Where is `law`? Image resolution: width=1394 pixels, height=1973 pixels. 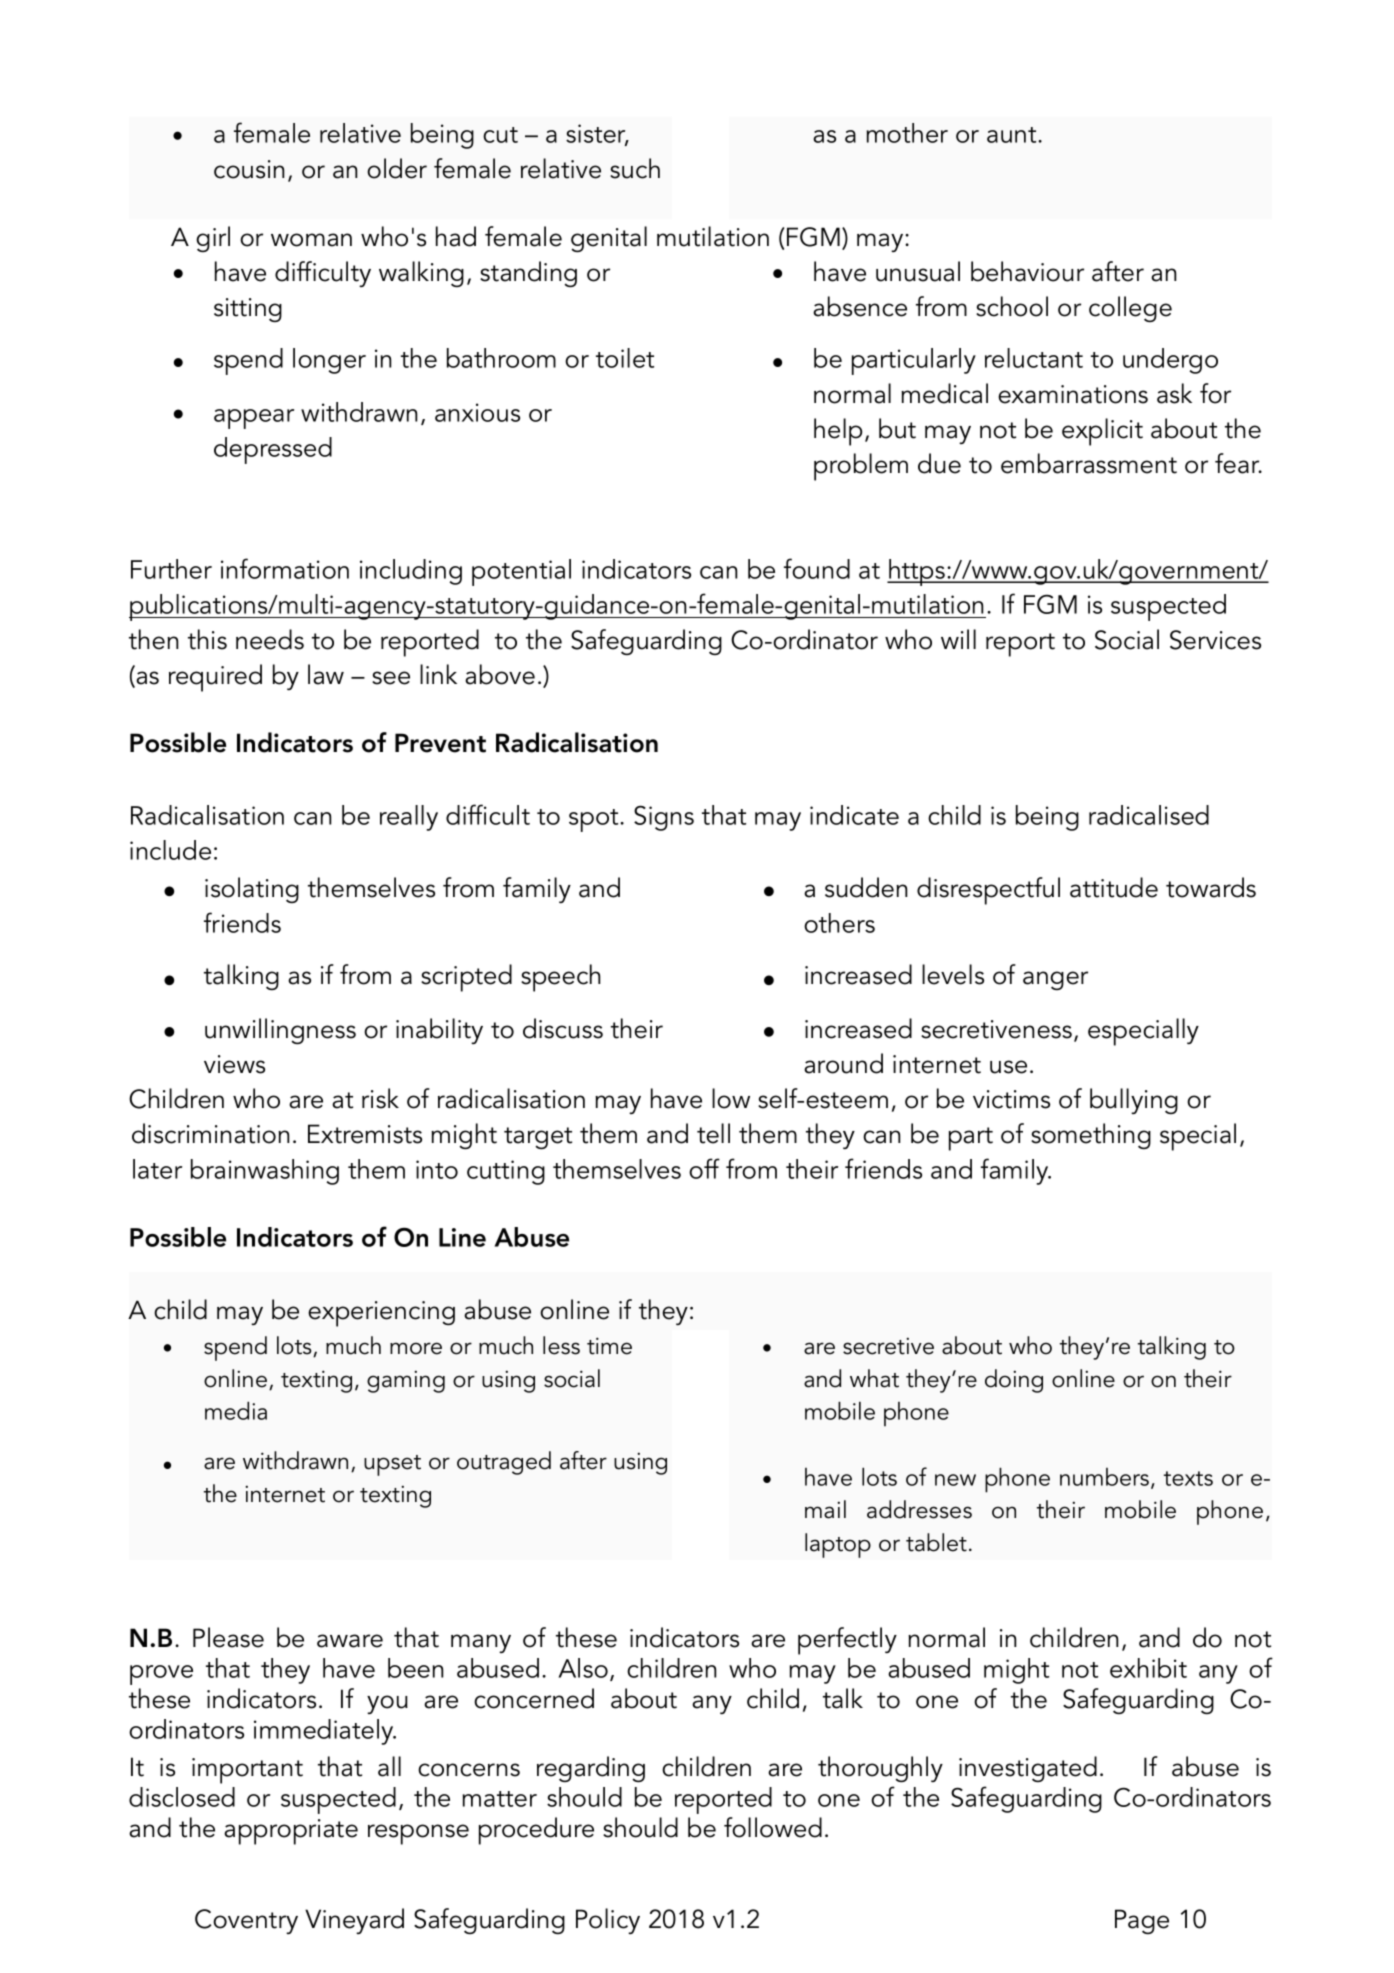 law is located at coordinates (326, 674).
